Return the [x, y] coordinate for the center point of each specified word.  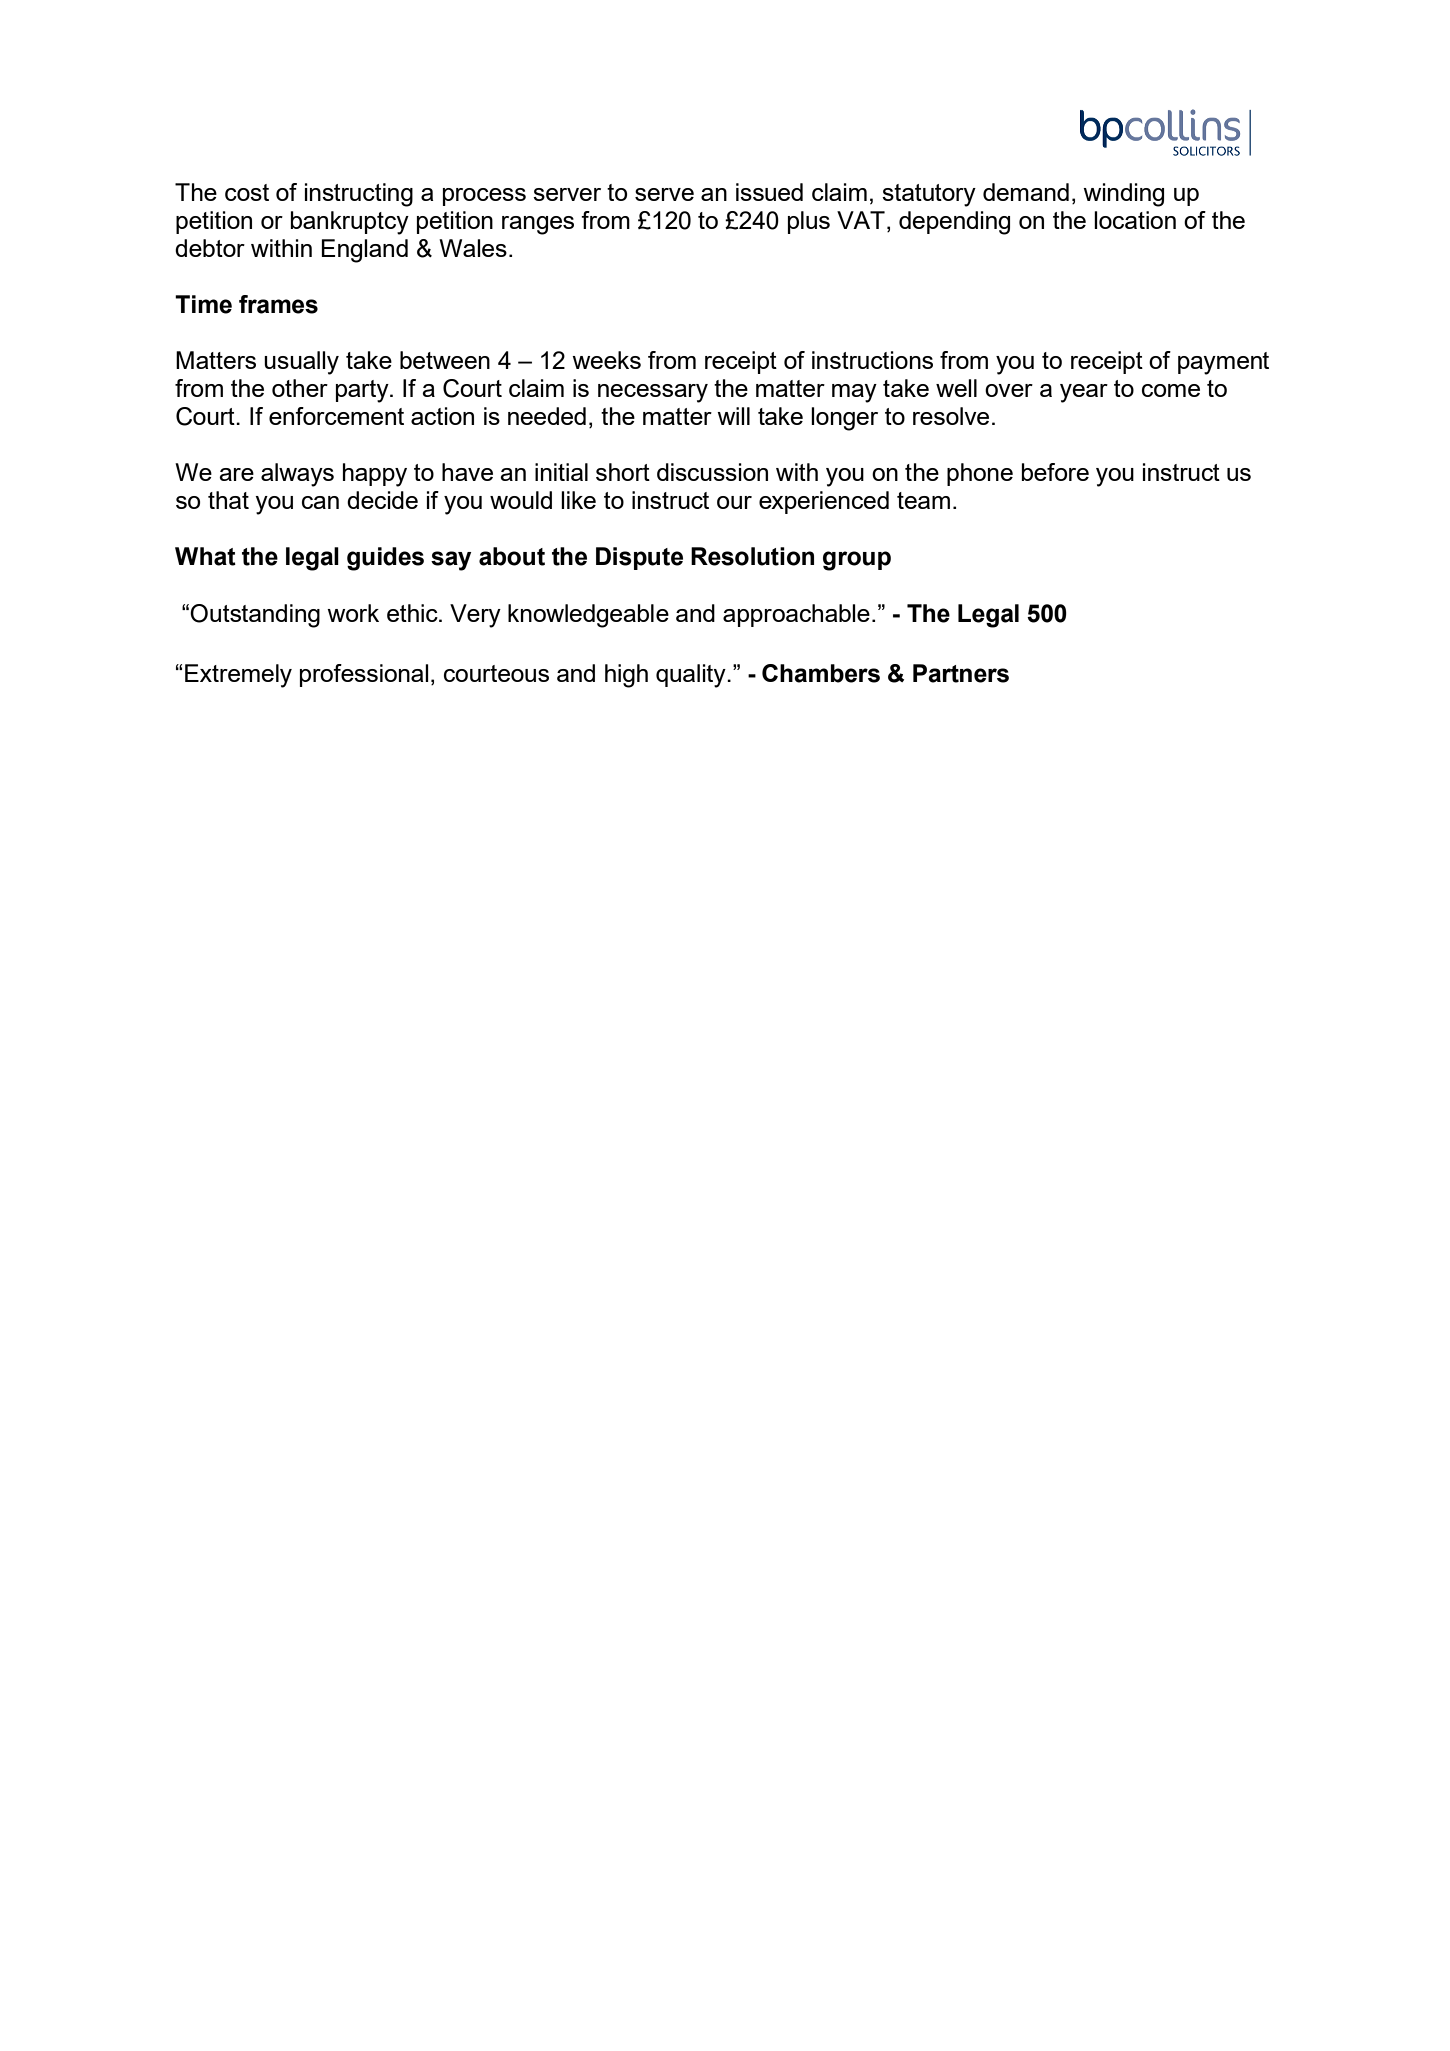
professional [364, 675]
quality [692, 676]
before [1055, 472]
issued [769, 192]
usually [301, 363]
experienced [824, 502]
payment [1223, 363]
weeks [606, 360]
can [320, 502]
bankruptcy [350, 223]
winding [1123, 195]
